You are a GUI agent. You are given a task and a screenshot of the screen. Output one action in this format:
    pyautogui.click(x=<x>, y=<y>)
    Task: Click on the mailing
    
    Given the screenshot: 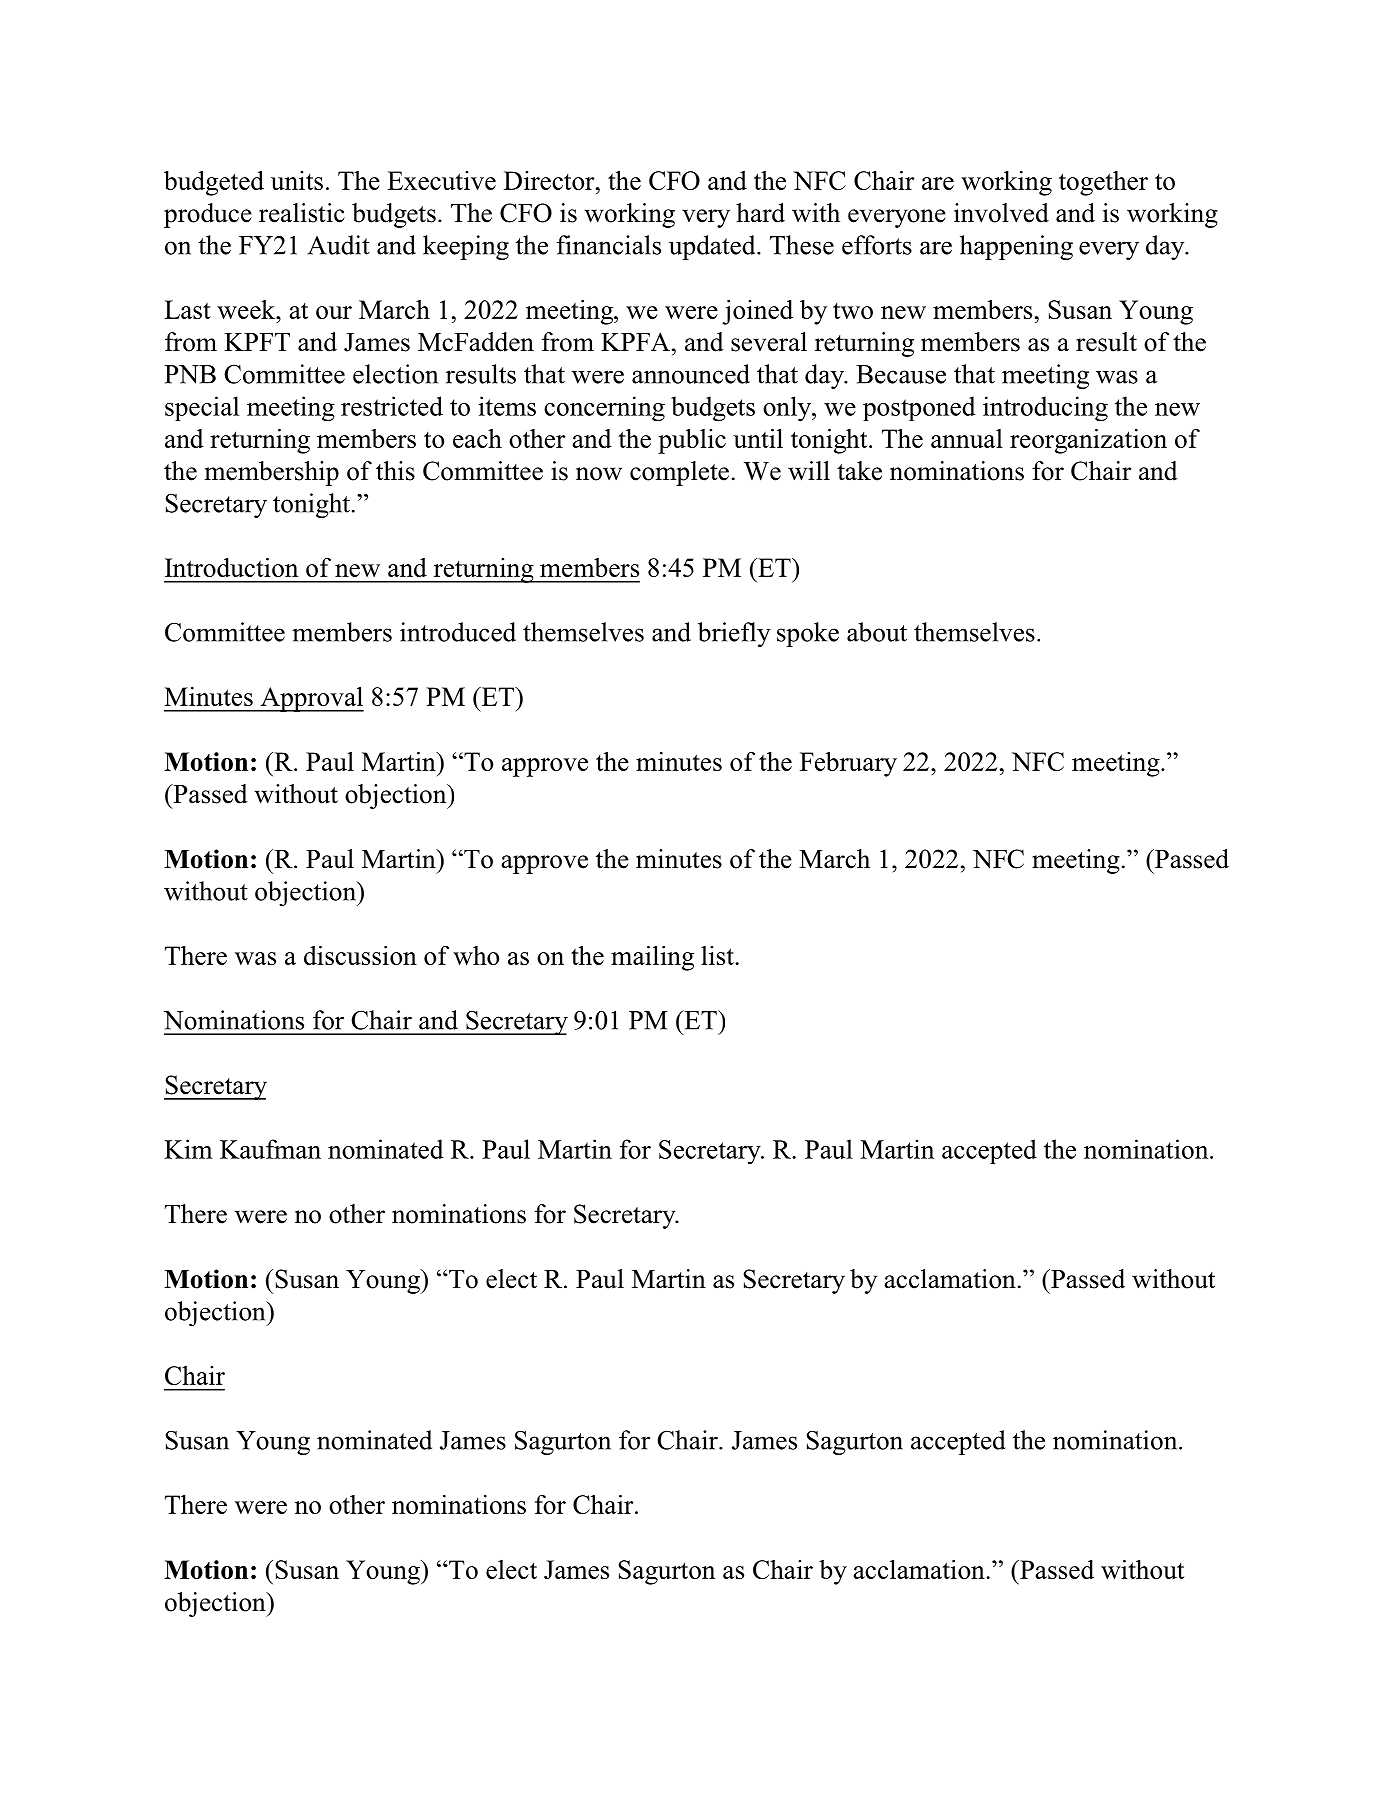 What is the action you would take?
    pyautogui.click(x=652, y=958)
